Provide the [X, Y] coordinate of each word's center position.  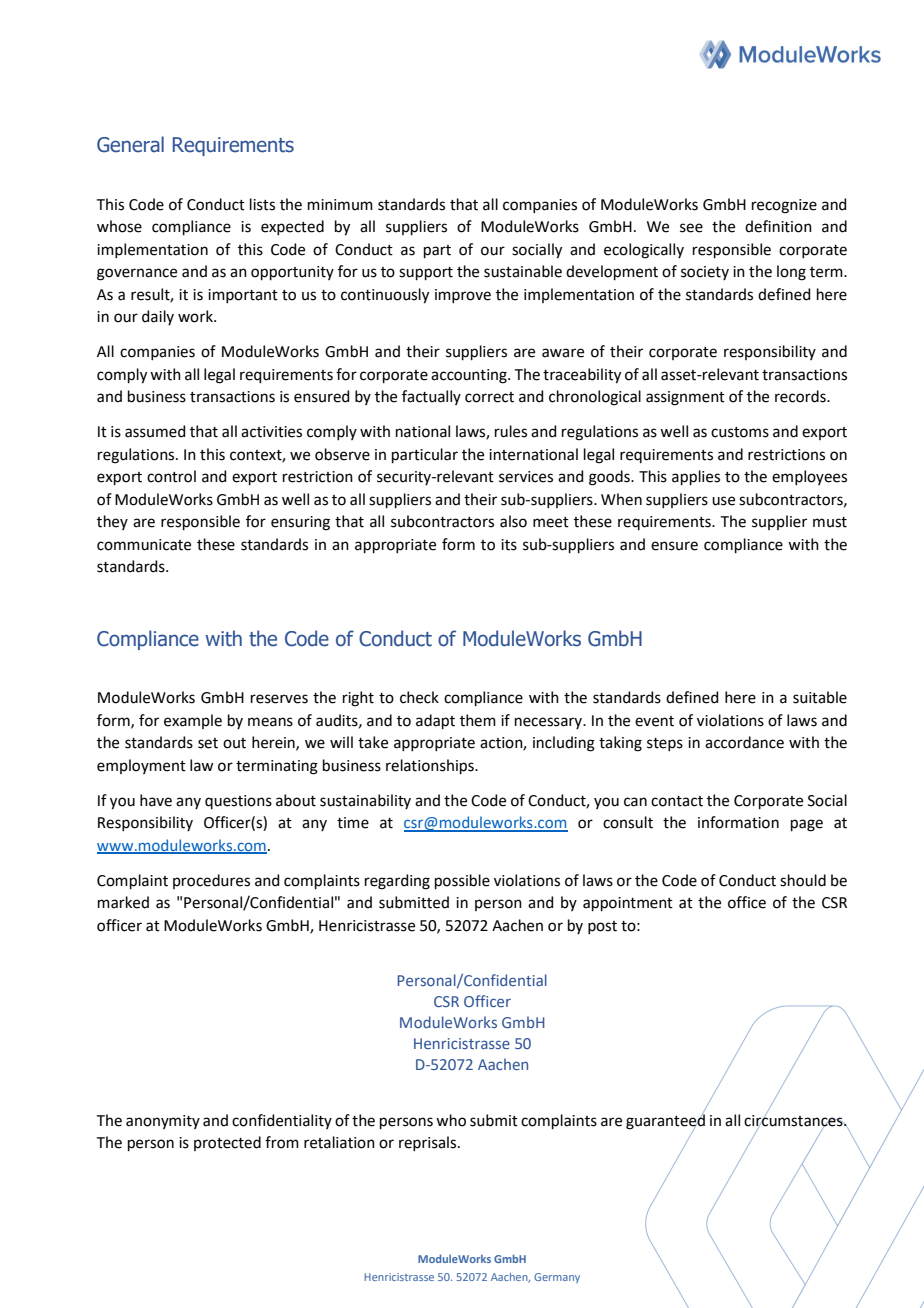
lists [262, 204]
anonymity [163, 1122]
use [723, 501]
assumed [155, 431]
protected [227, 1143]
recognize [784, 206]
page [807, 825]
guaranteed [665, 1121]
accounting [470, 376]
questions [238, 802]
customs [740, 432]
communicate [144, 545]
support [426, 273]
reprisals [429, 1143]
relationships [431, 766]
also [513, 521]
